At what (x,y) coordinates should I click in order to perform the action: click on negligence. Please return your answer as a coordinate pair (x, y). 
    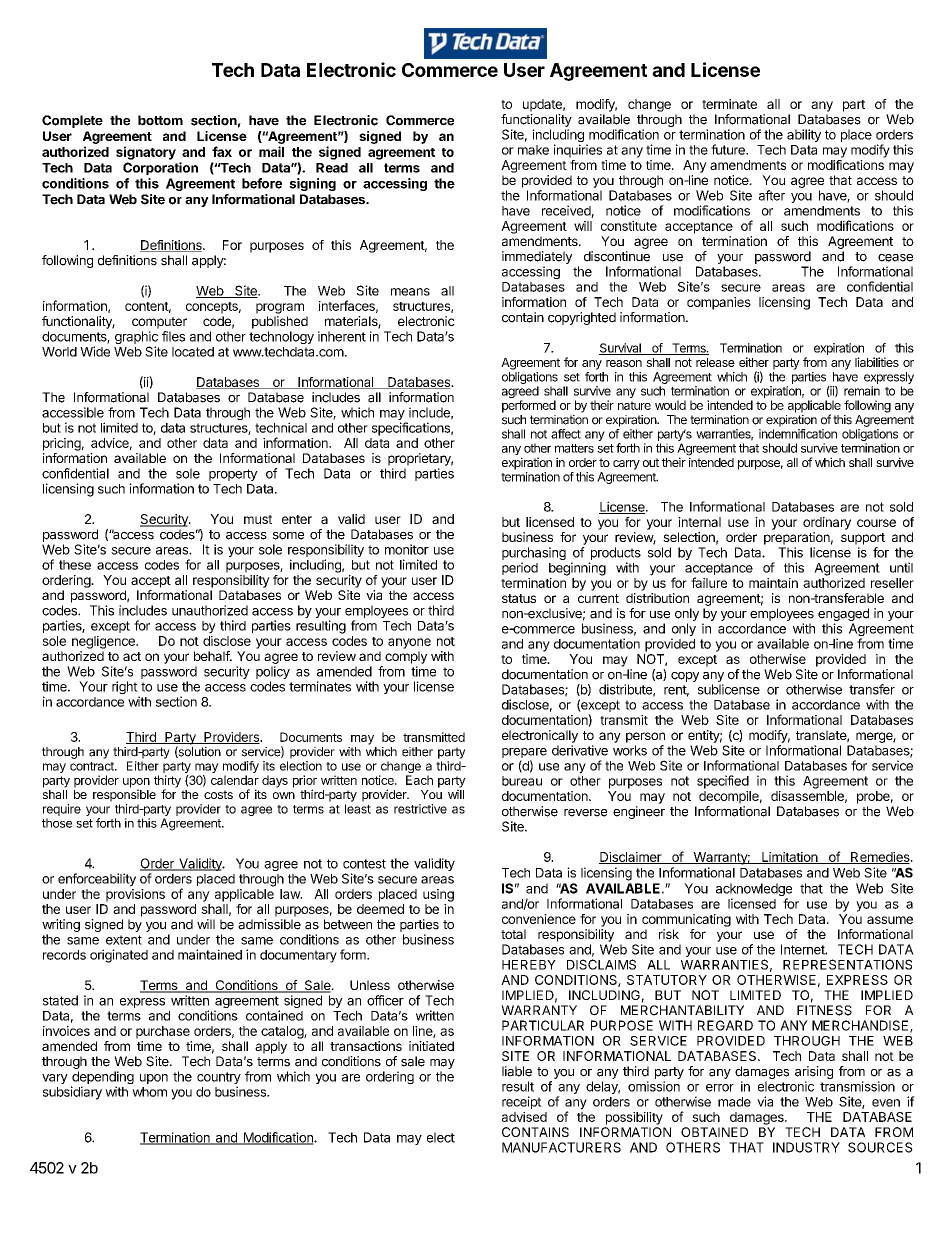
    Looking at the image, I should click on (104, 642).
